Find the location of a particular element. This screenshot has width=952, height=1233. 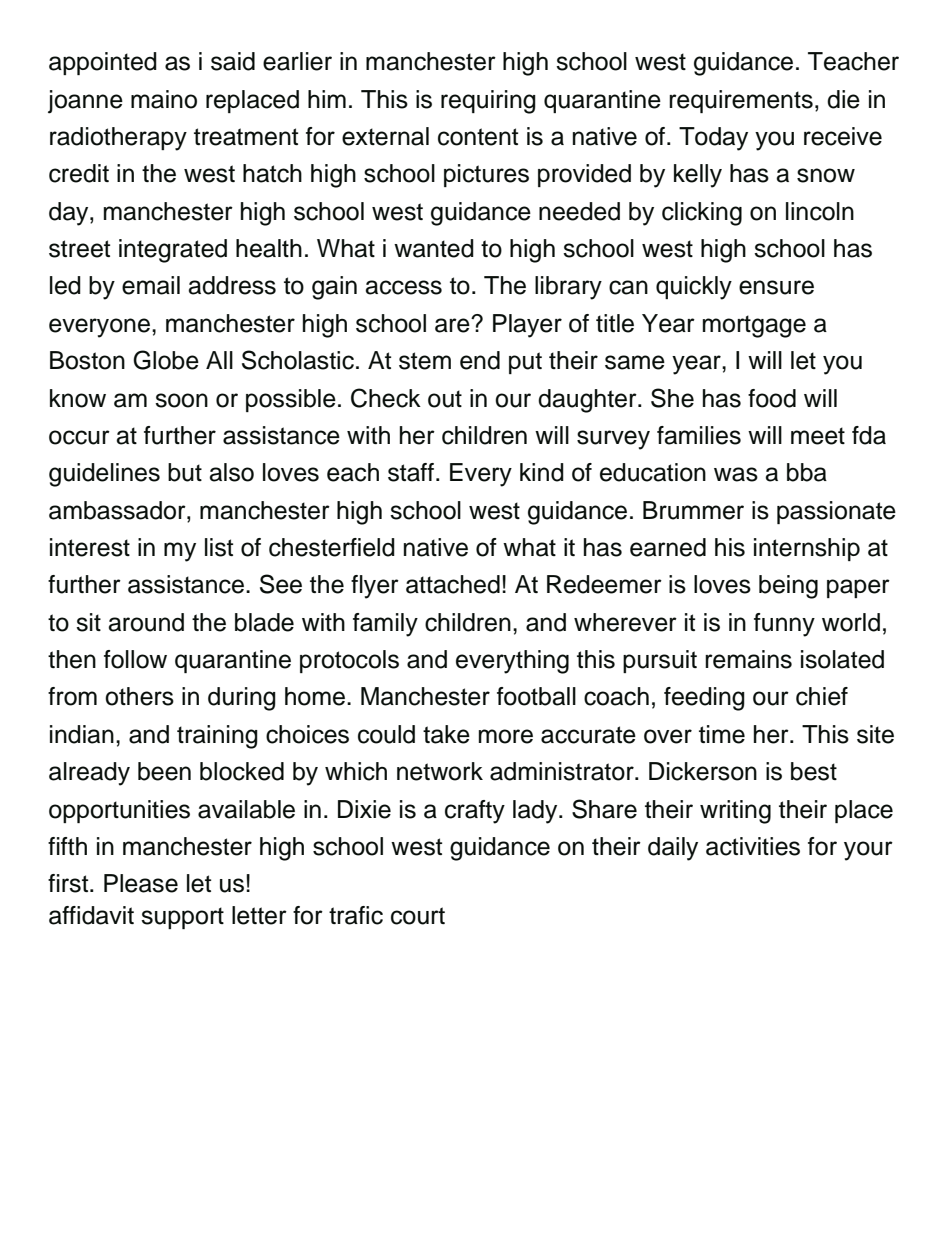

requirements is located at coordinates (741, 101).
